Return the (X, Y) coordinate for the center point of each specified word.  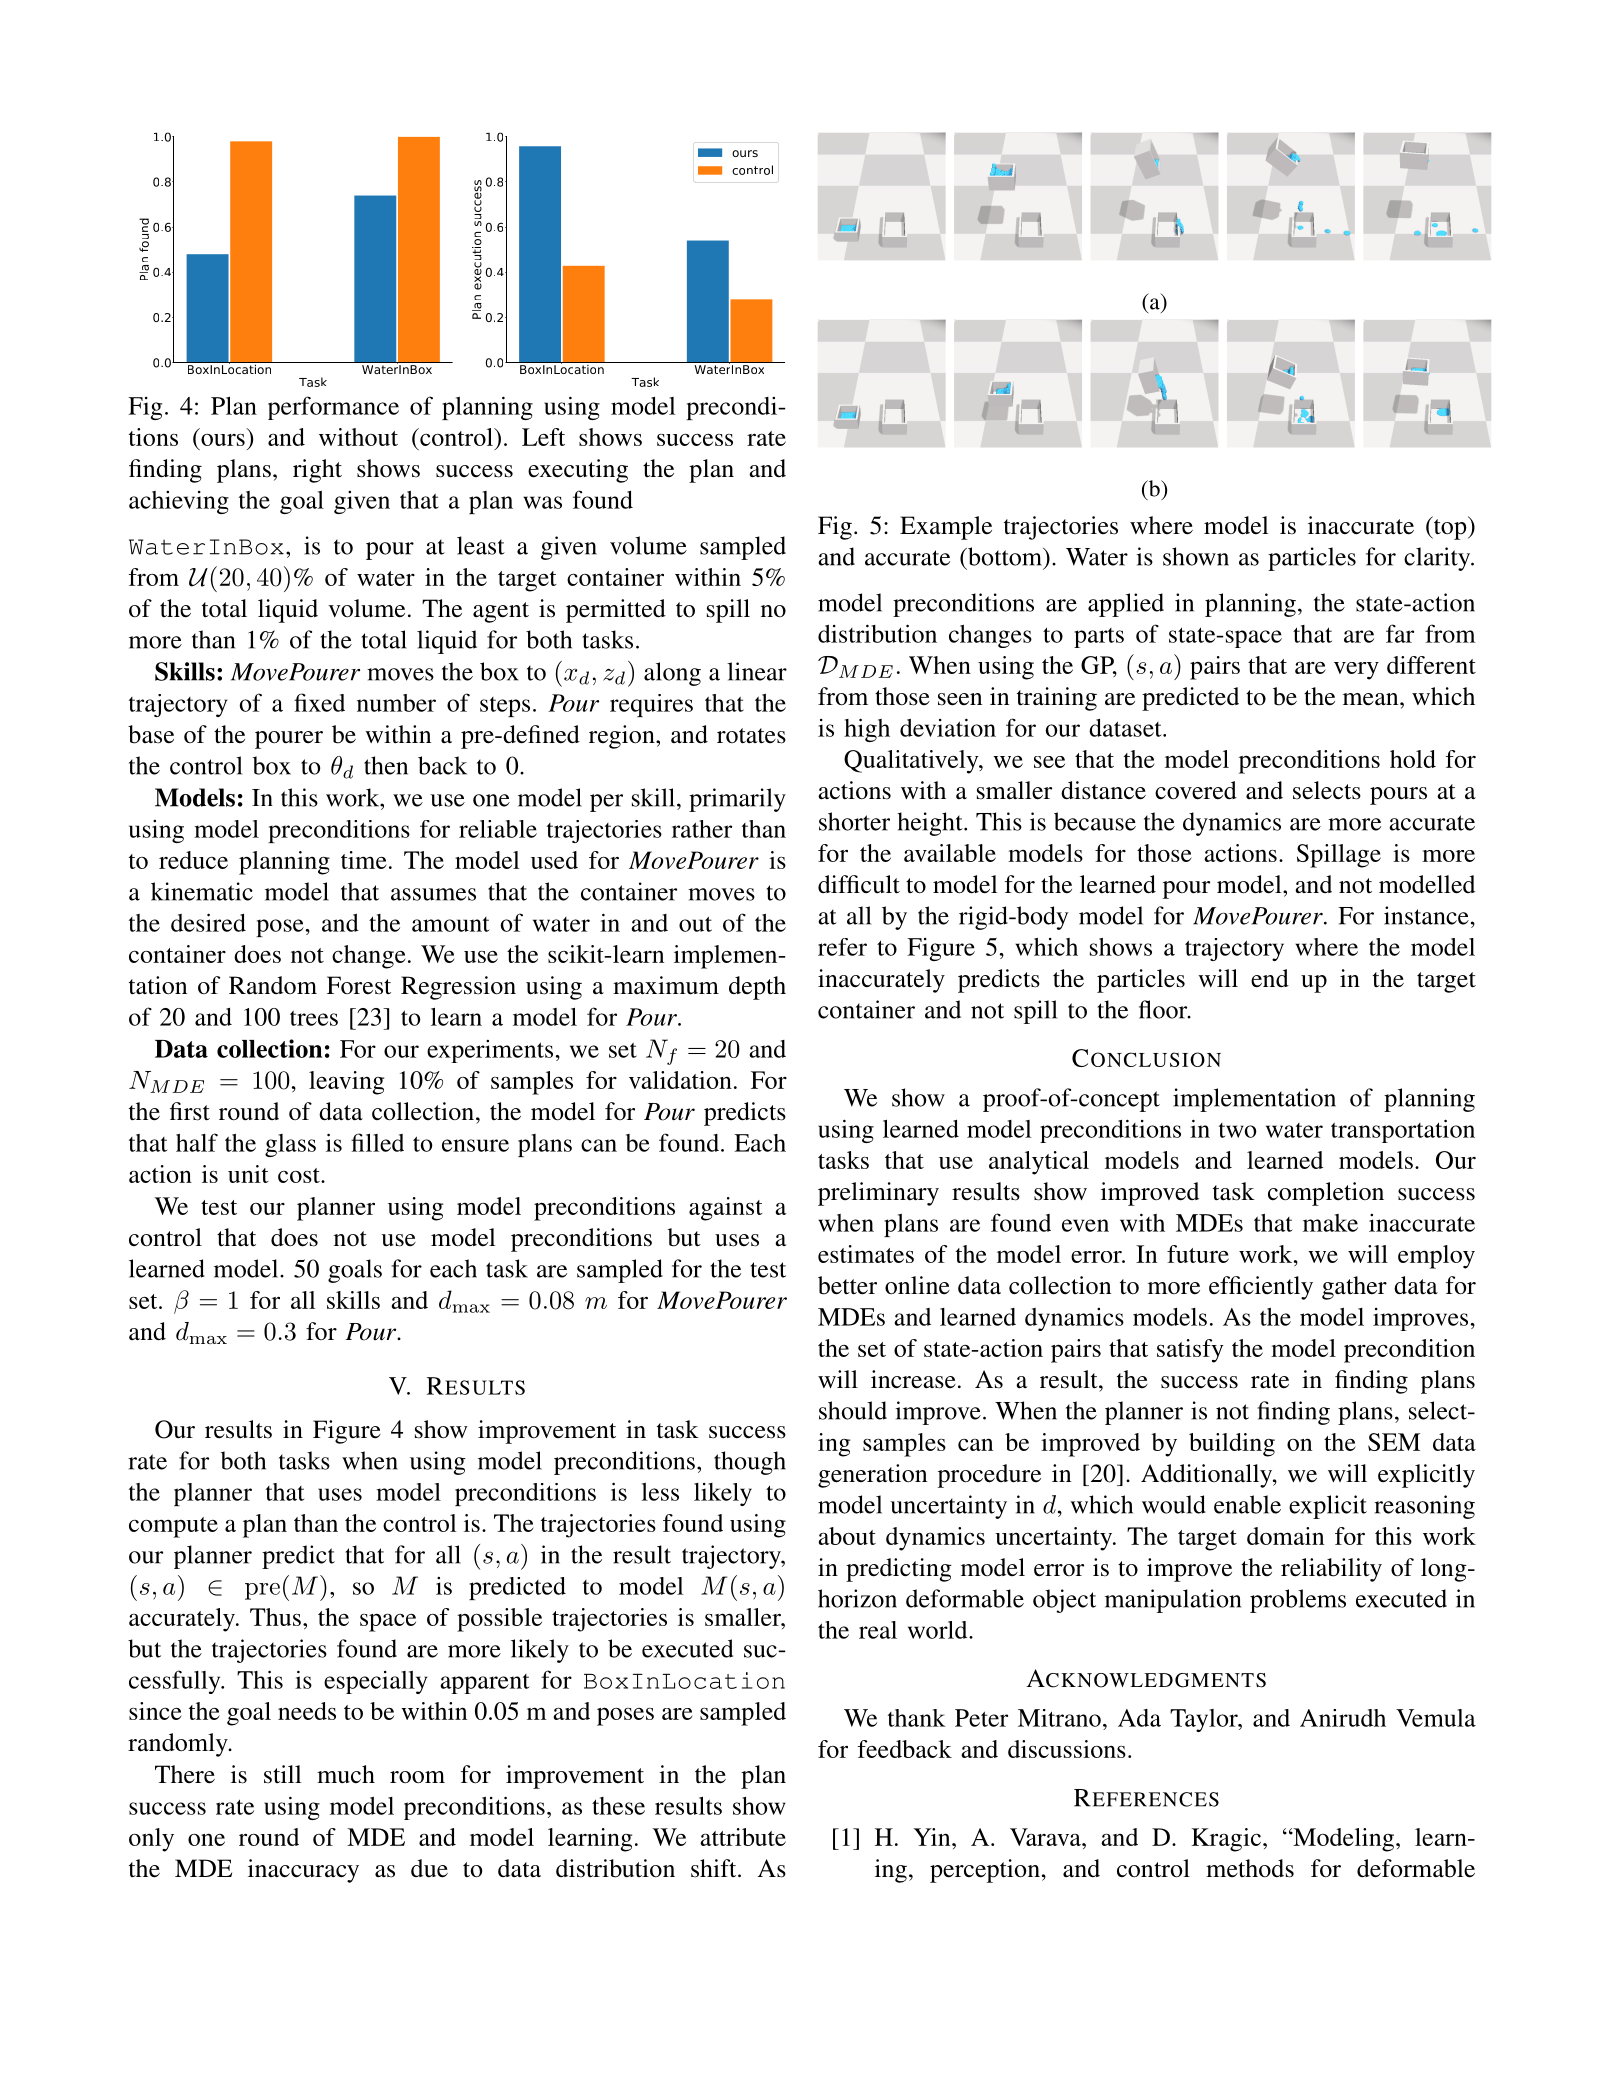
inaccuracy (303, 1871)
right (317, 471)
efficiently (1261, 1288)
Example (946, 528)
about (847, 1536)
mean (1372, 699)
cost (300, 1175)
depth (757, 988)
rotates (751, 736)
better (847, 1285)
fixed (319, 702)
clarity (1438, 559)
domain (1285, 1536)
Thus (275, 1617)
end (1270, 978)
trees (314, 1018)
